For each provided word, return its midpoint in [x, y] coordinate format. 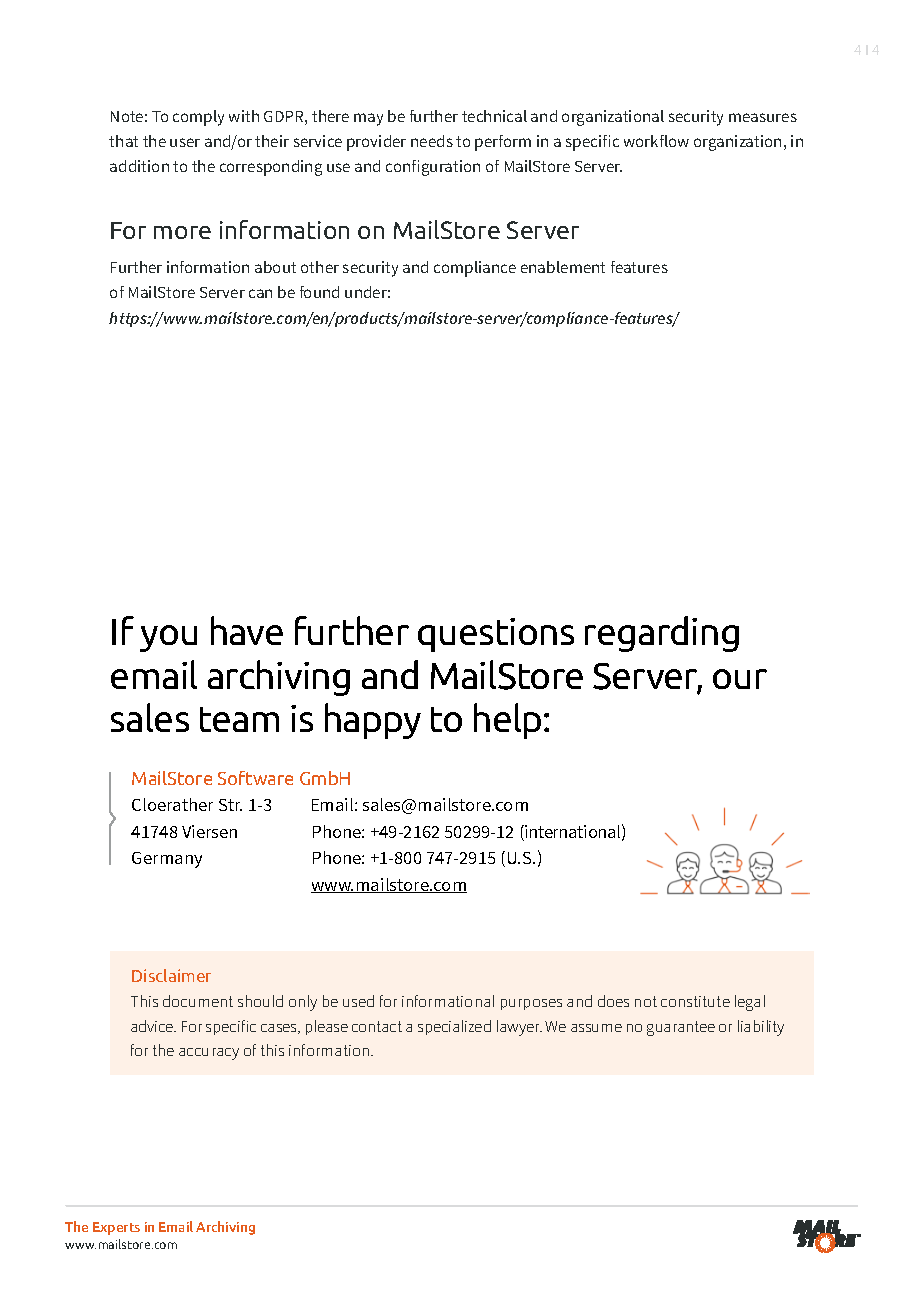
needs [432, 141]
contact [377, 1026]
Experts [116, 1228]
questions [496, 635]
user [185, 142]
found [319, 292]
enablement [563, 267]
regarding [662, 634]
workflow [656, 141]
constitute [695, 1001]
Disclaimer [171, 975]
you [168, 638]
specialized [454, 1027]
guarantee [681, 1028]
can [260, 293]
